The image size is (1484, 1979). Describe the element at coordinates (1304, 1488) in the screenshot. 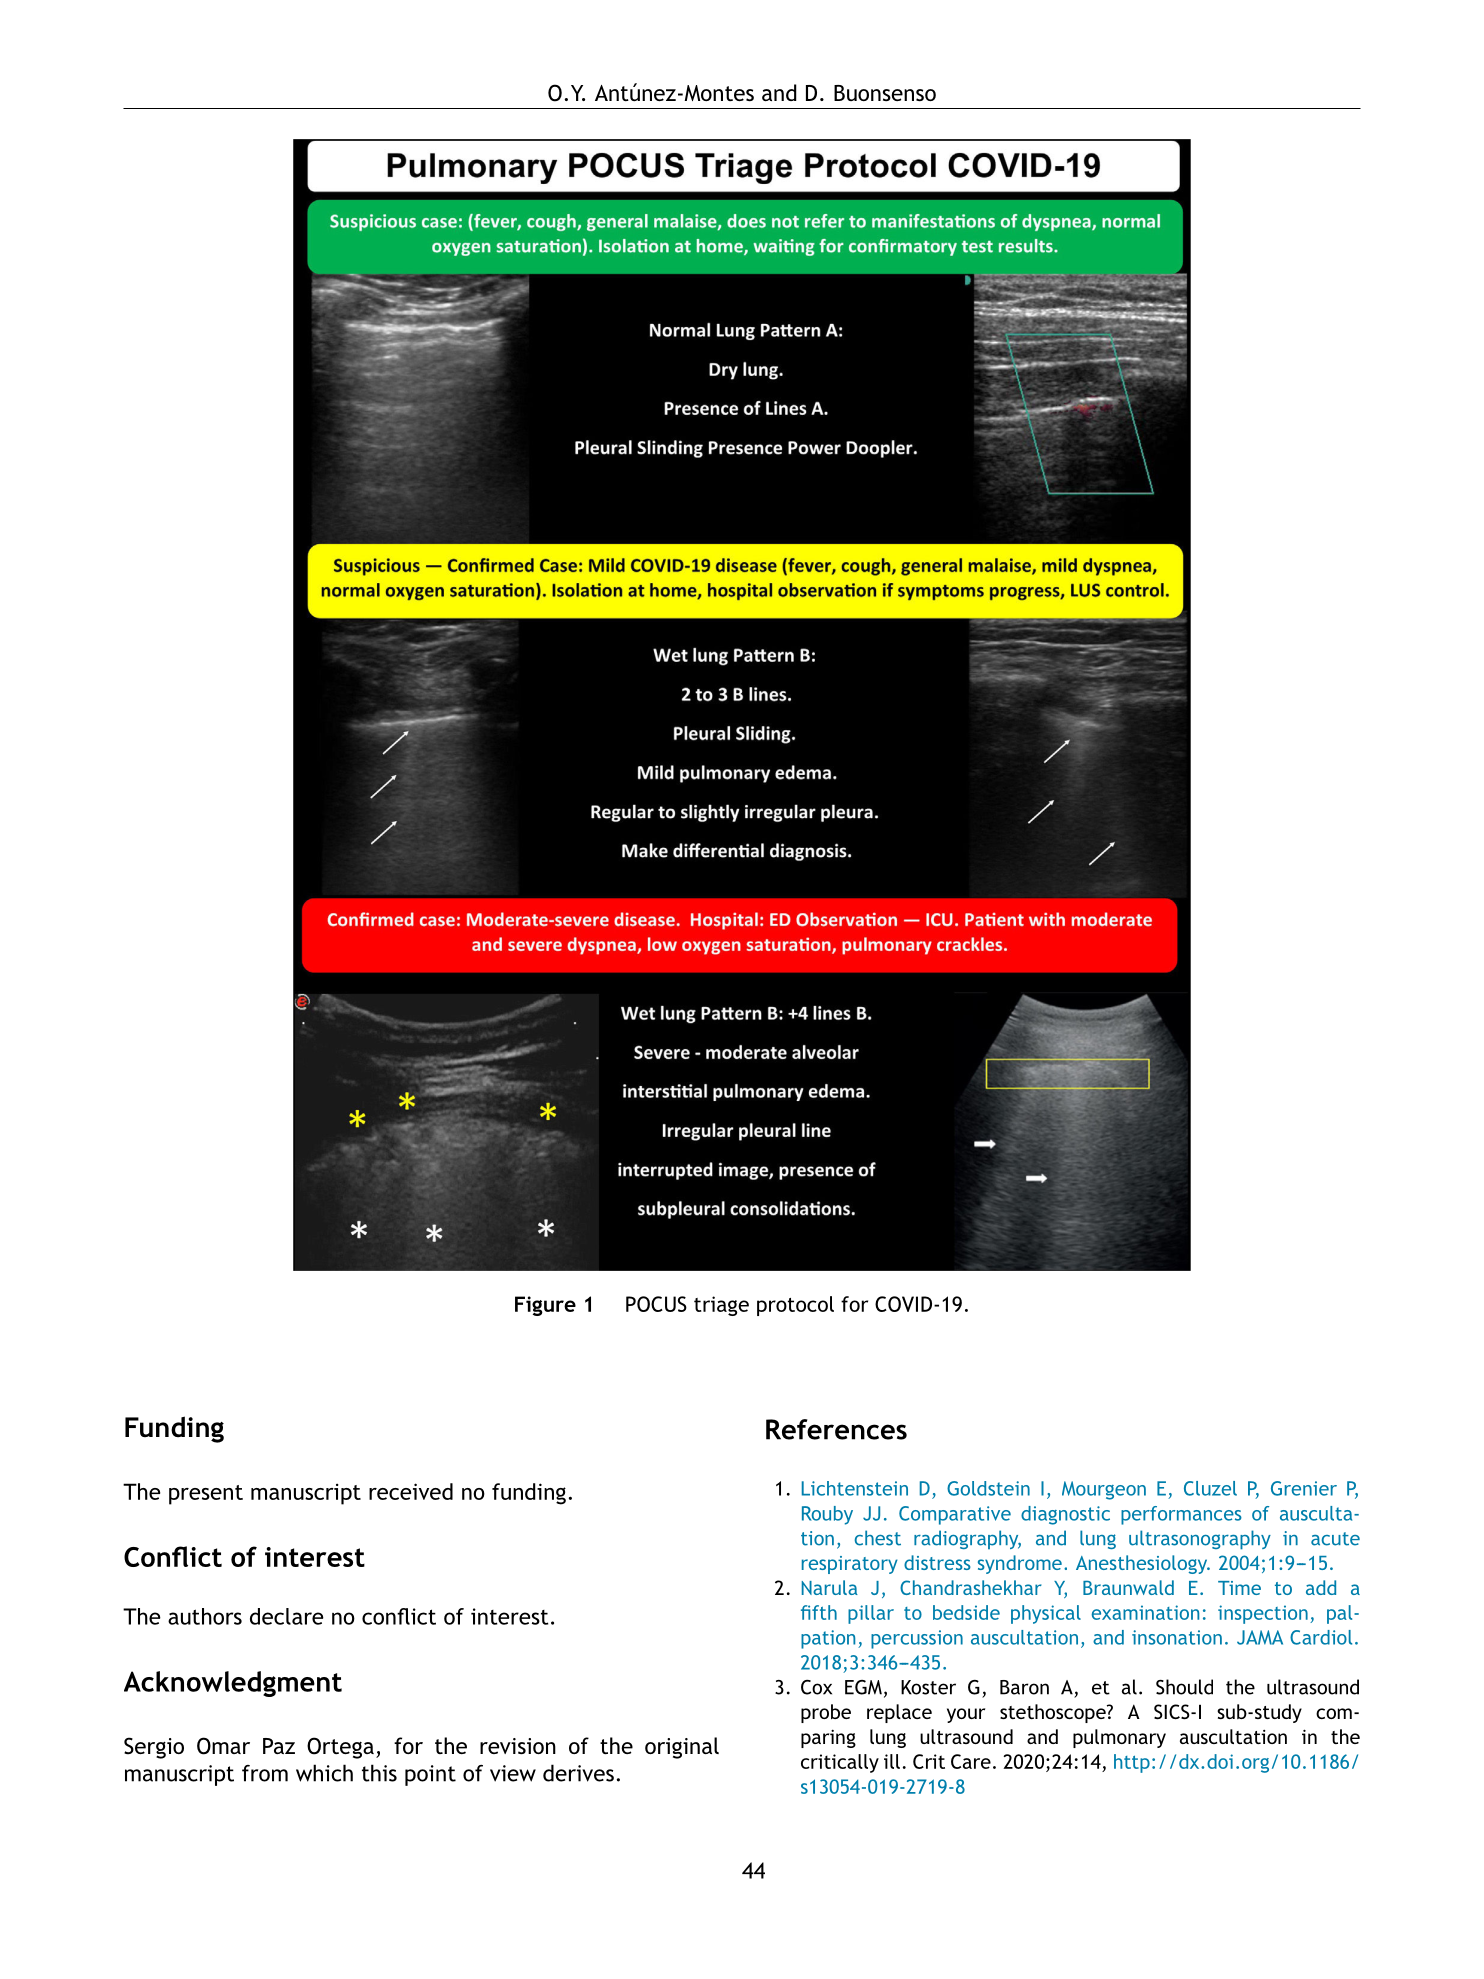

I see `Grenier` at that location.
